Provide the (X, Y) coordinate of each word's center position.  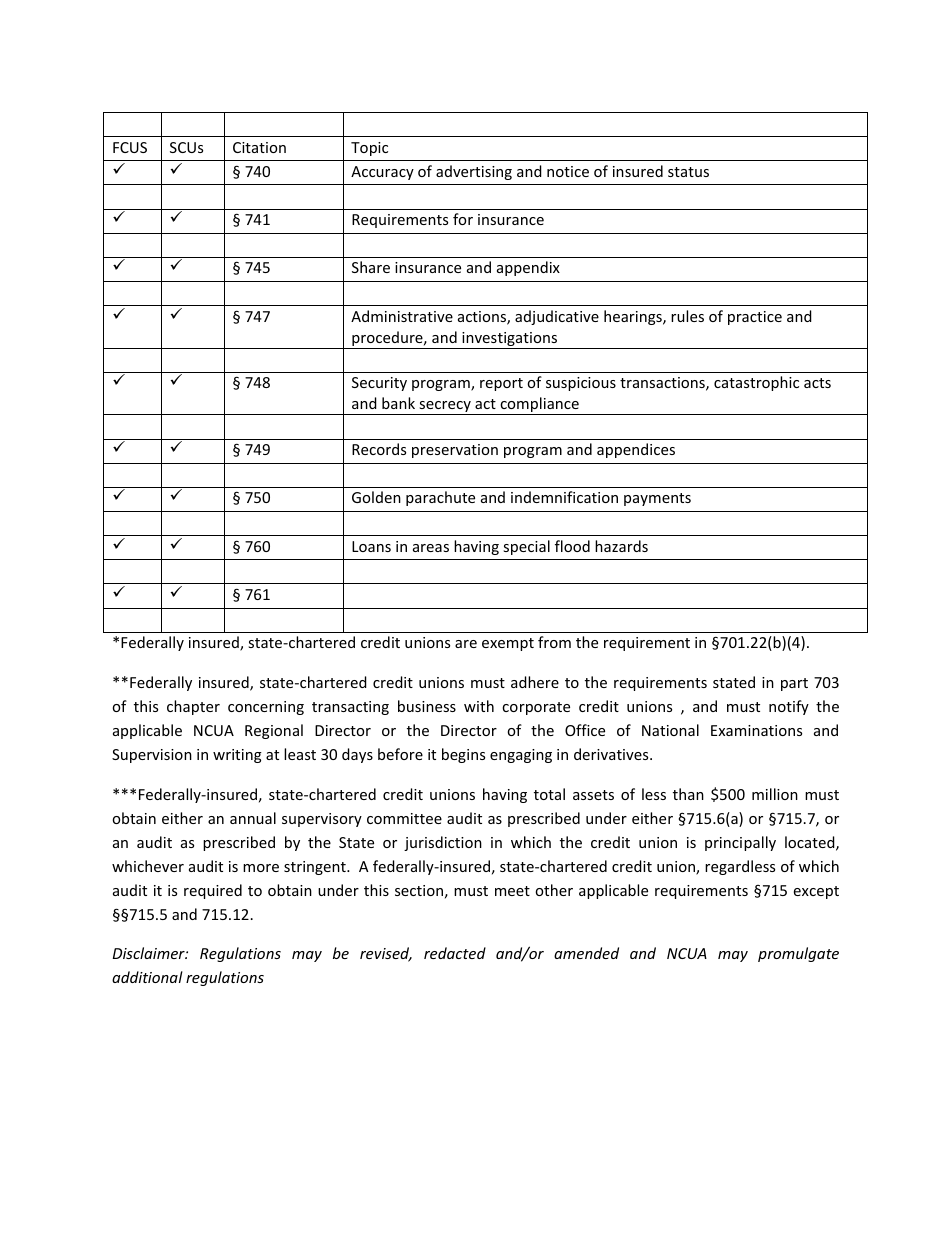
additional (147, 977)
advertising (474, 172)
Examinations (756, 730)
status (688, 172)
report (501, 384)
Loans (371, 546)
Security (379, 384)
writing (237, 756)
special (526, 547)
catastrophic (756, 383)
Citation (259, 147)
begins (463, 755)
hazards (621, 546)
